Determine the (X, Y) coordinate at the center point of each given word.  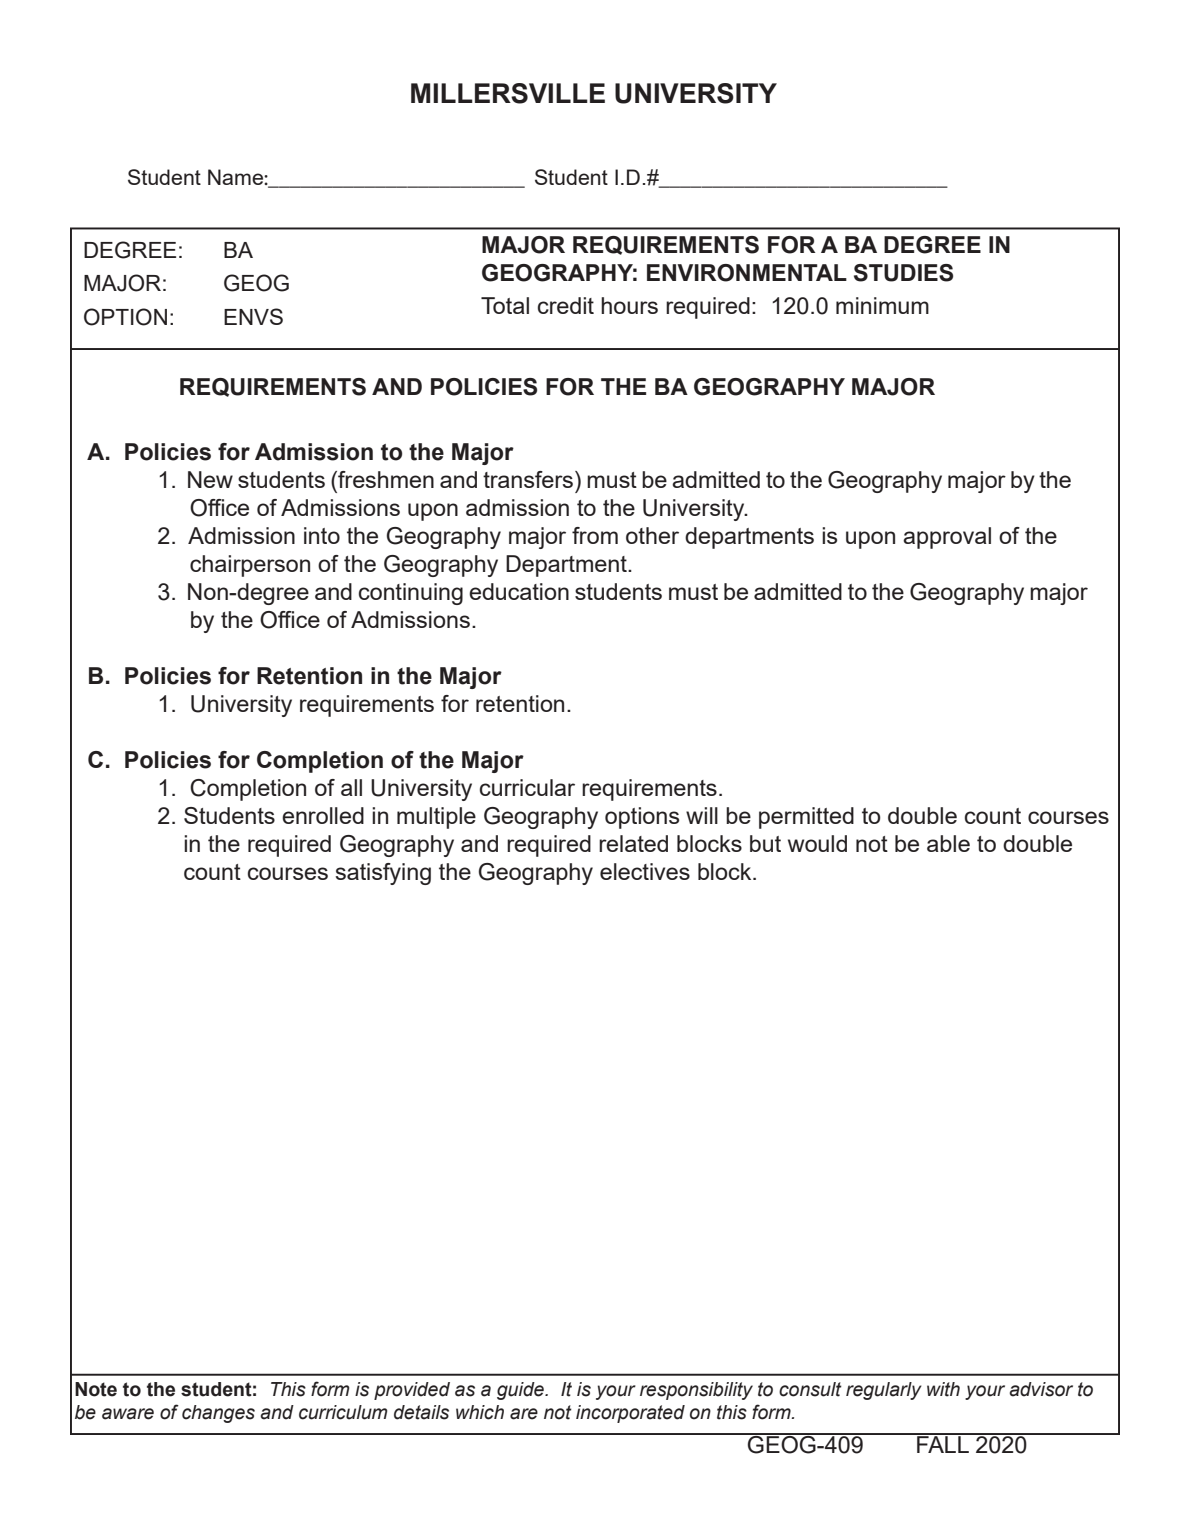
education (519, 591)
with (943, 1389)
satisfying (383, 874)
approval (947, 538)
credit (566, 305)
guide (521, 1391)
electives (645, 871)
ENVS (253, 316)
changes (218, 1414)
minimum (882, 305)
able (948, 843)
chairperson (250, 566)
